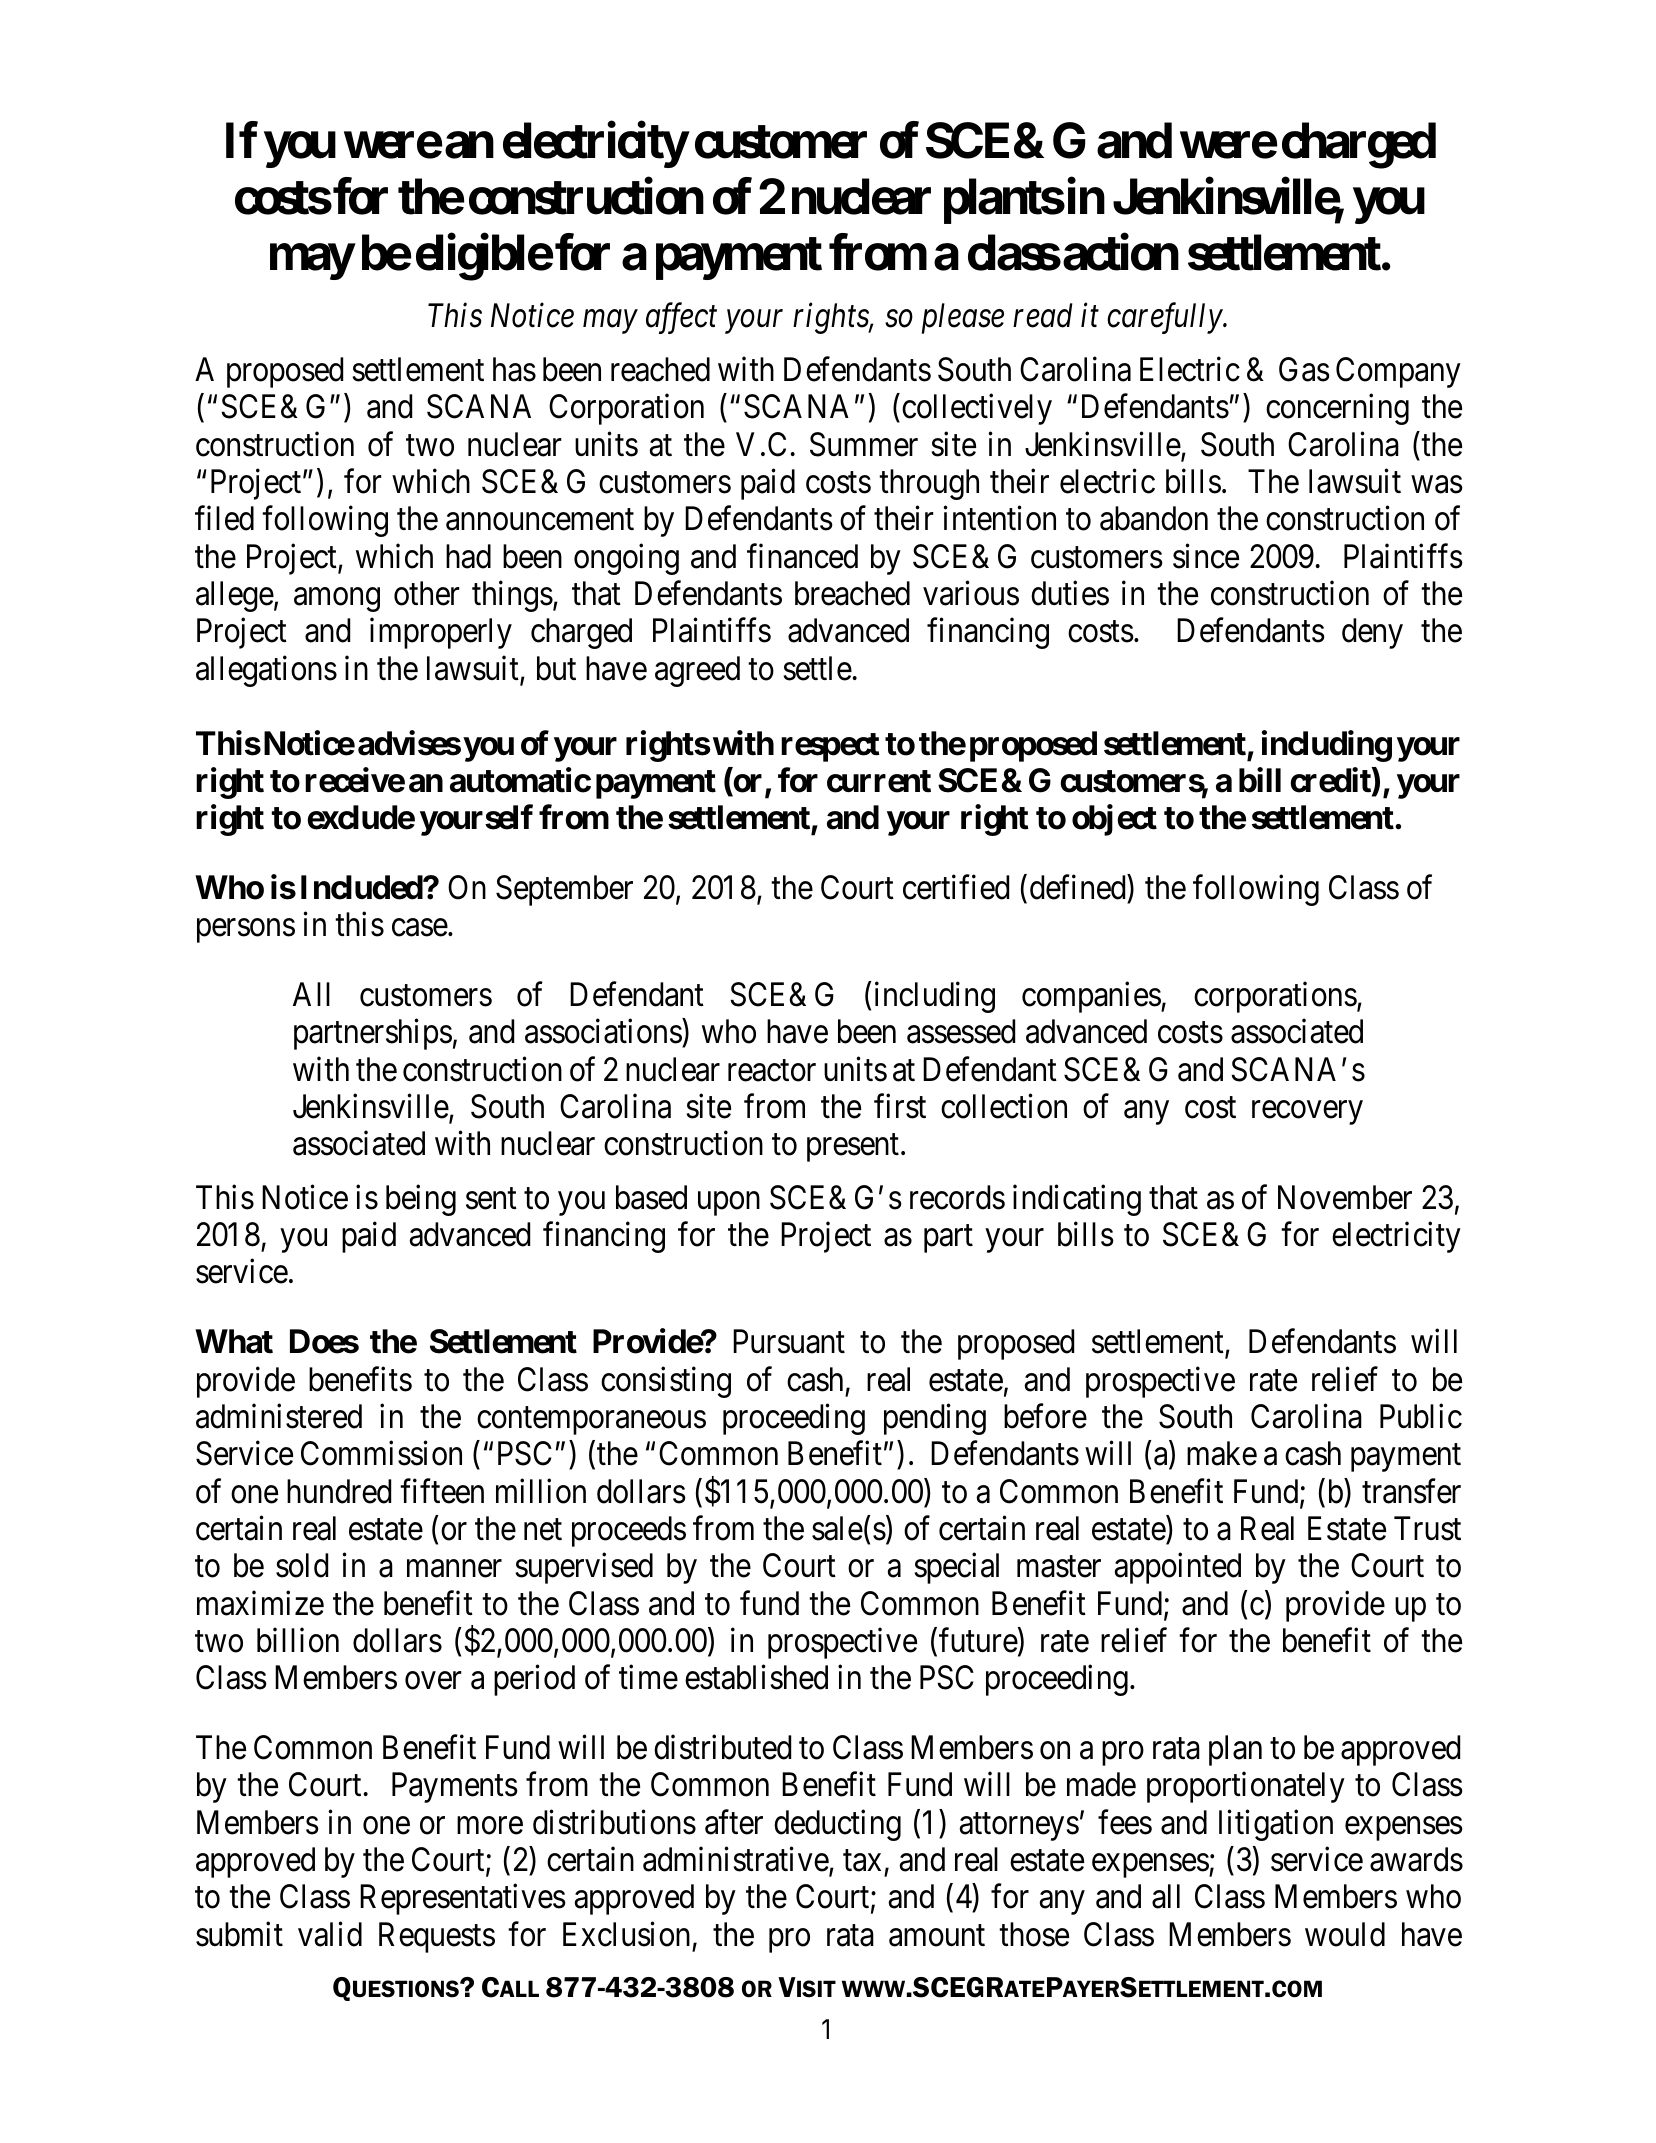 The image size is (1656, 2143). I want to click on tax, so click(862, 1861).
